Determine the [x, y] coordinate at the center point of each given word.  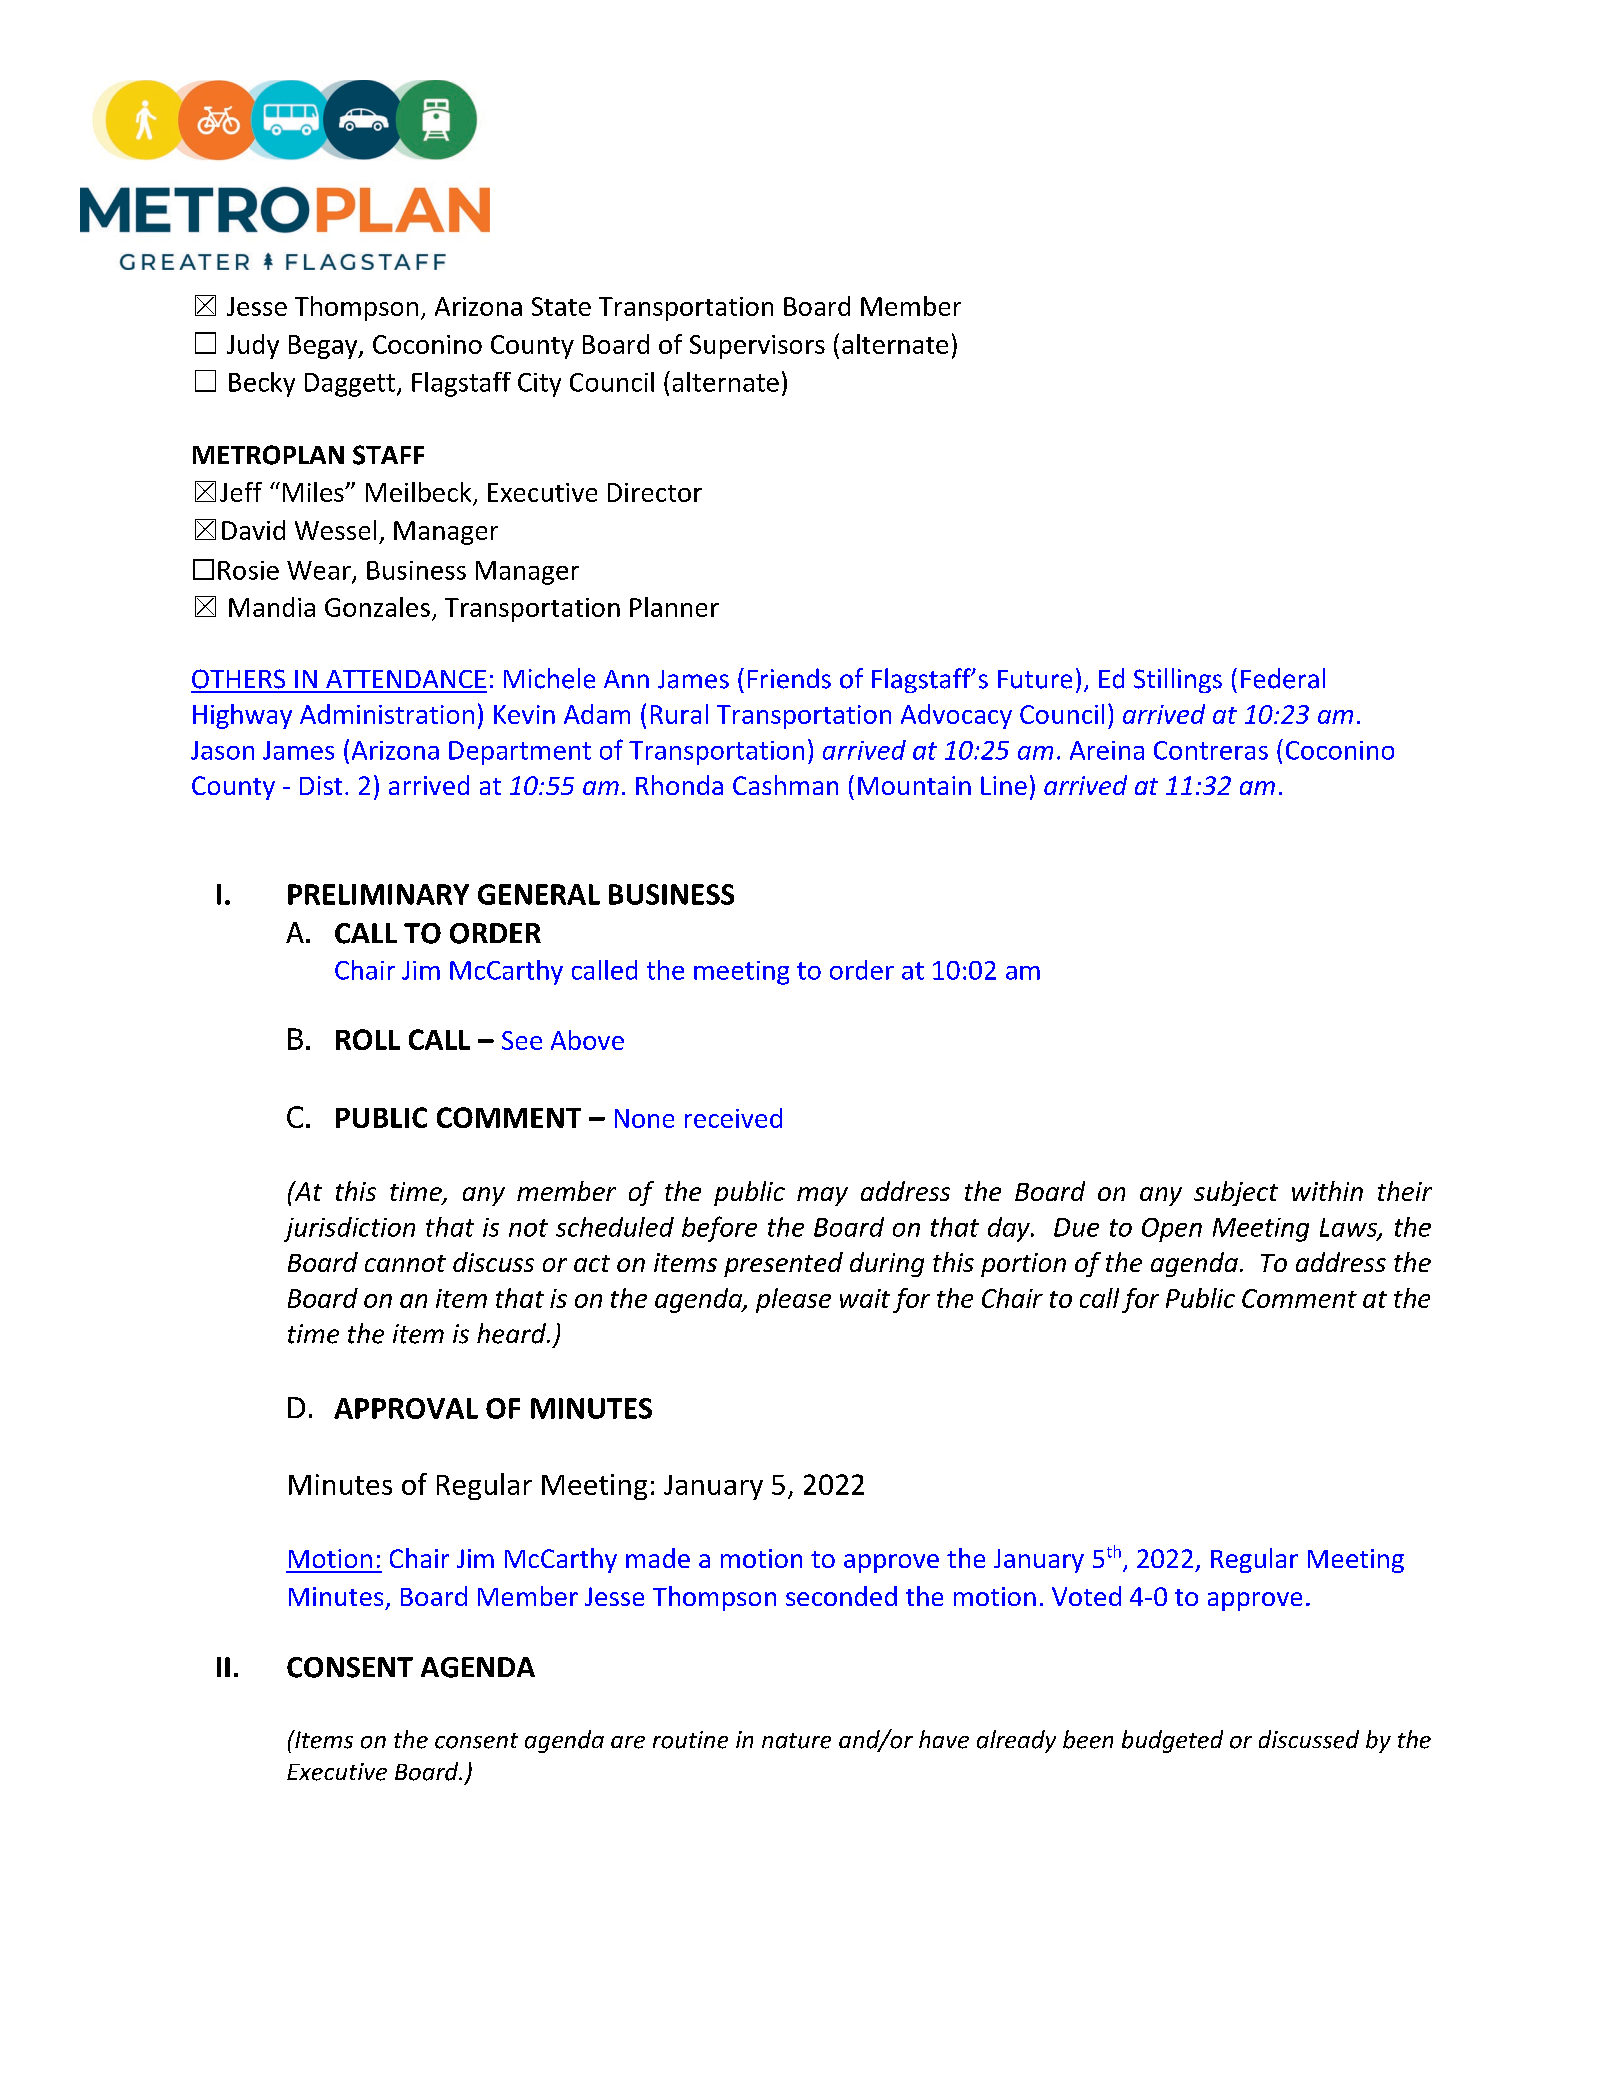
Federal [1283, 678]
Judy [253, 346]
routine [690, 1740]
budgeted [1172, 1741]
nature [796, 1741]
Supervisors [757, 347]
